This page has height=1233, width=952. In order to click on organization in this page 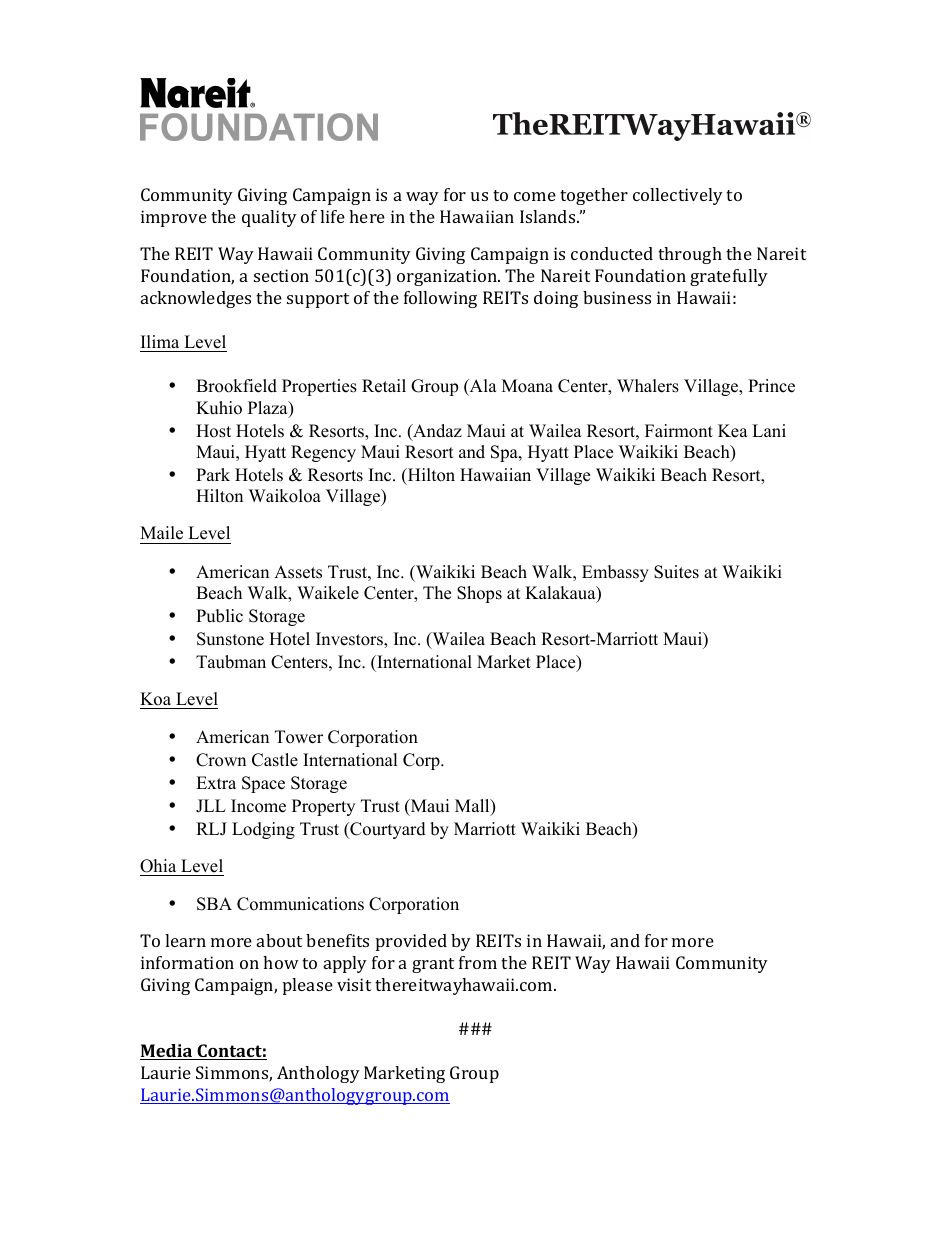, I will do `click(448, 277)`.
